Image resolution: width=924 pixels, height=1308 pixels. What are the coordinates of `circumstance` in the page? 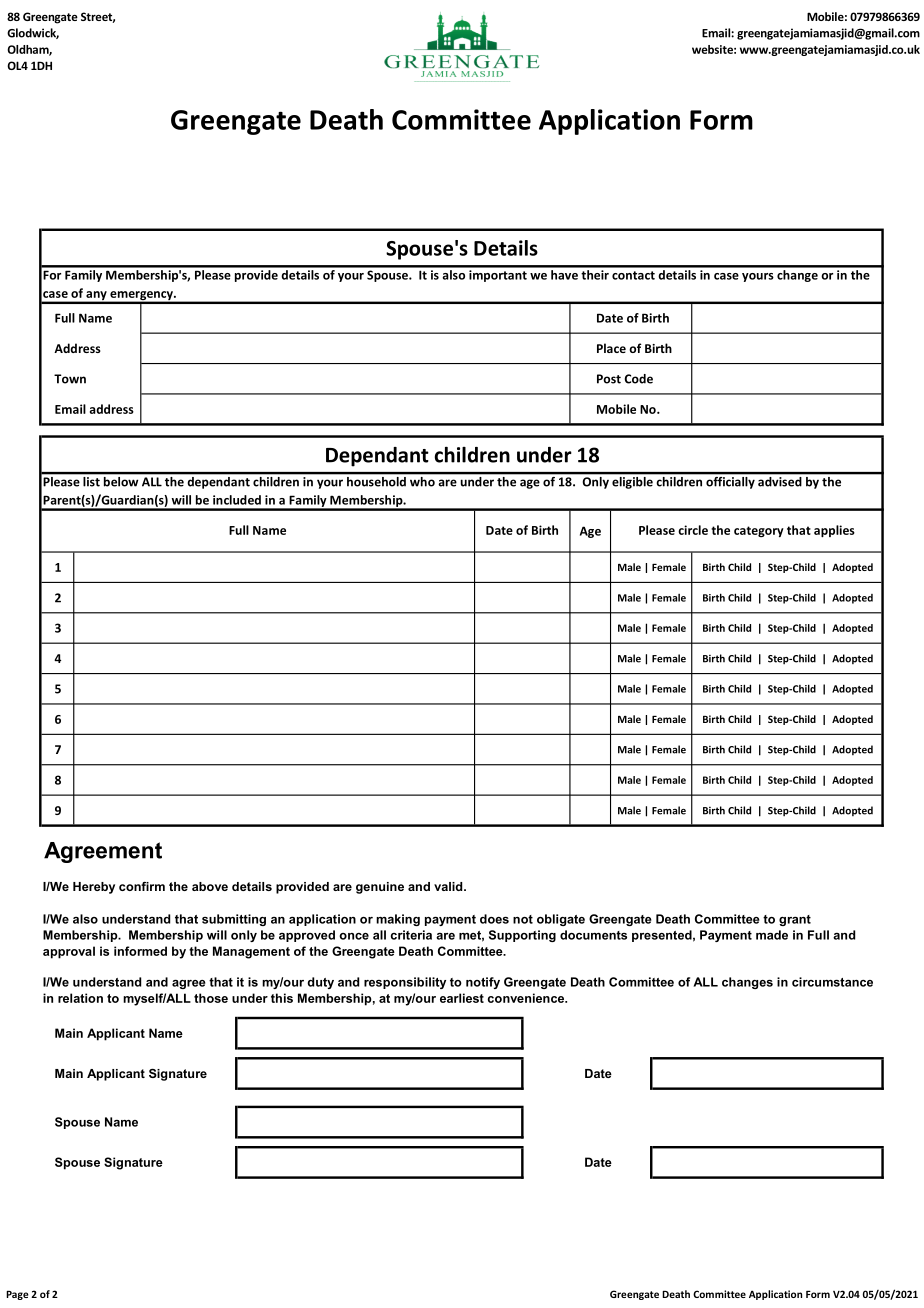 It's located at (832, 982).
